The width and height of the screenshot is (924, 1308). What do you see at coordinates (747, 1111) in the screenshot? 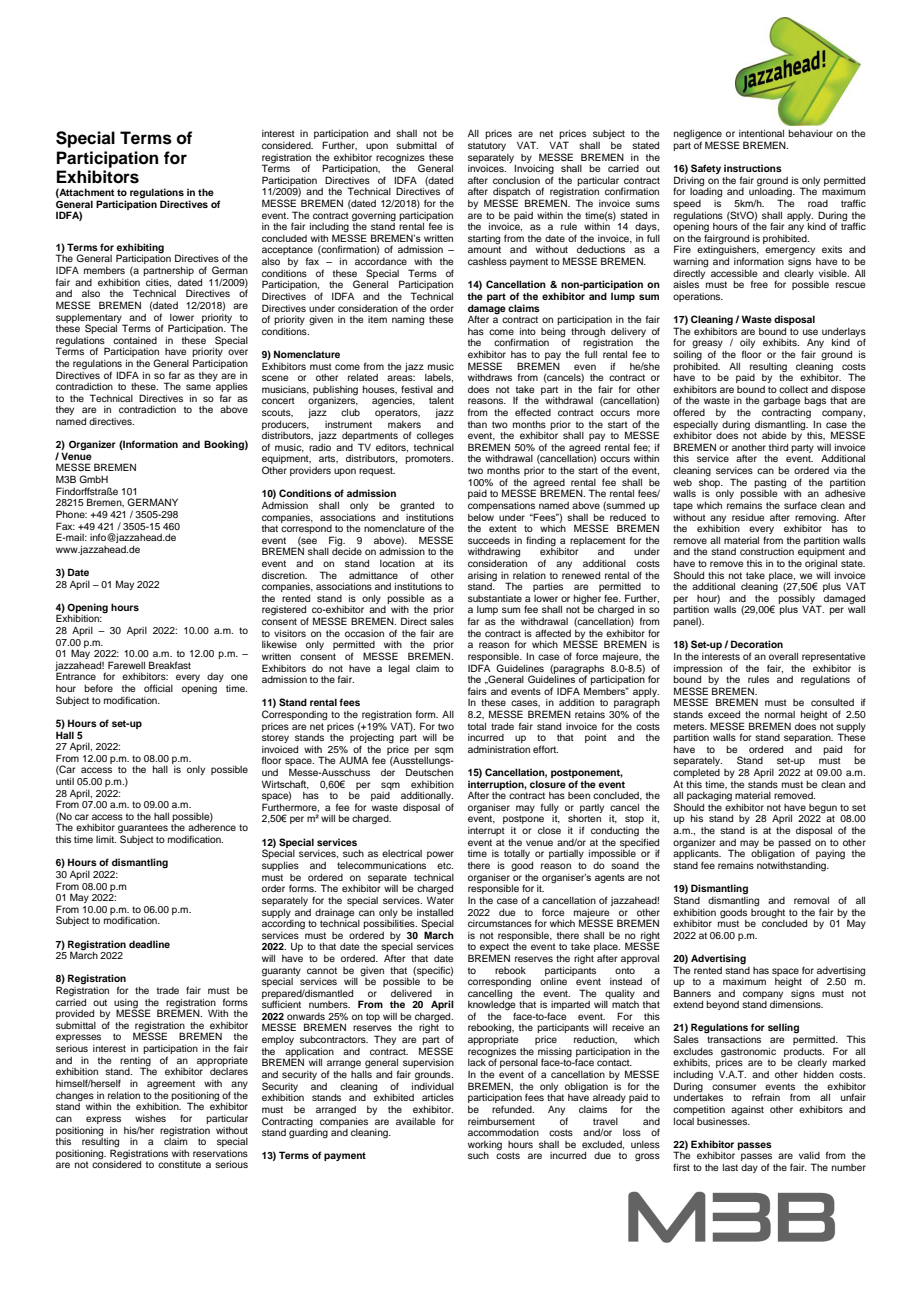
I see `against` at bounding box center [747, 1111].
